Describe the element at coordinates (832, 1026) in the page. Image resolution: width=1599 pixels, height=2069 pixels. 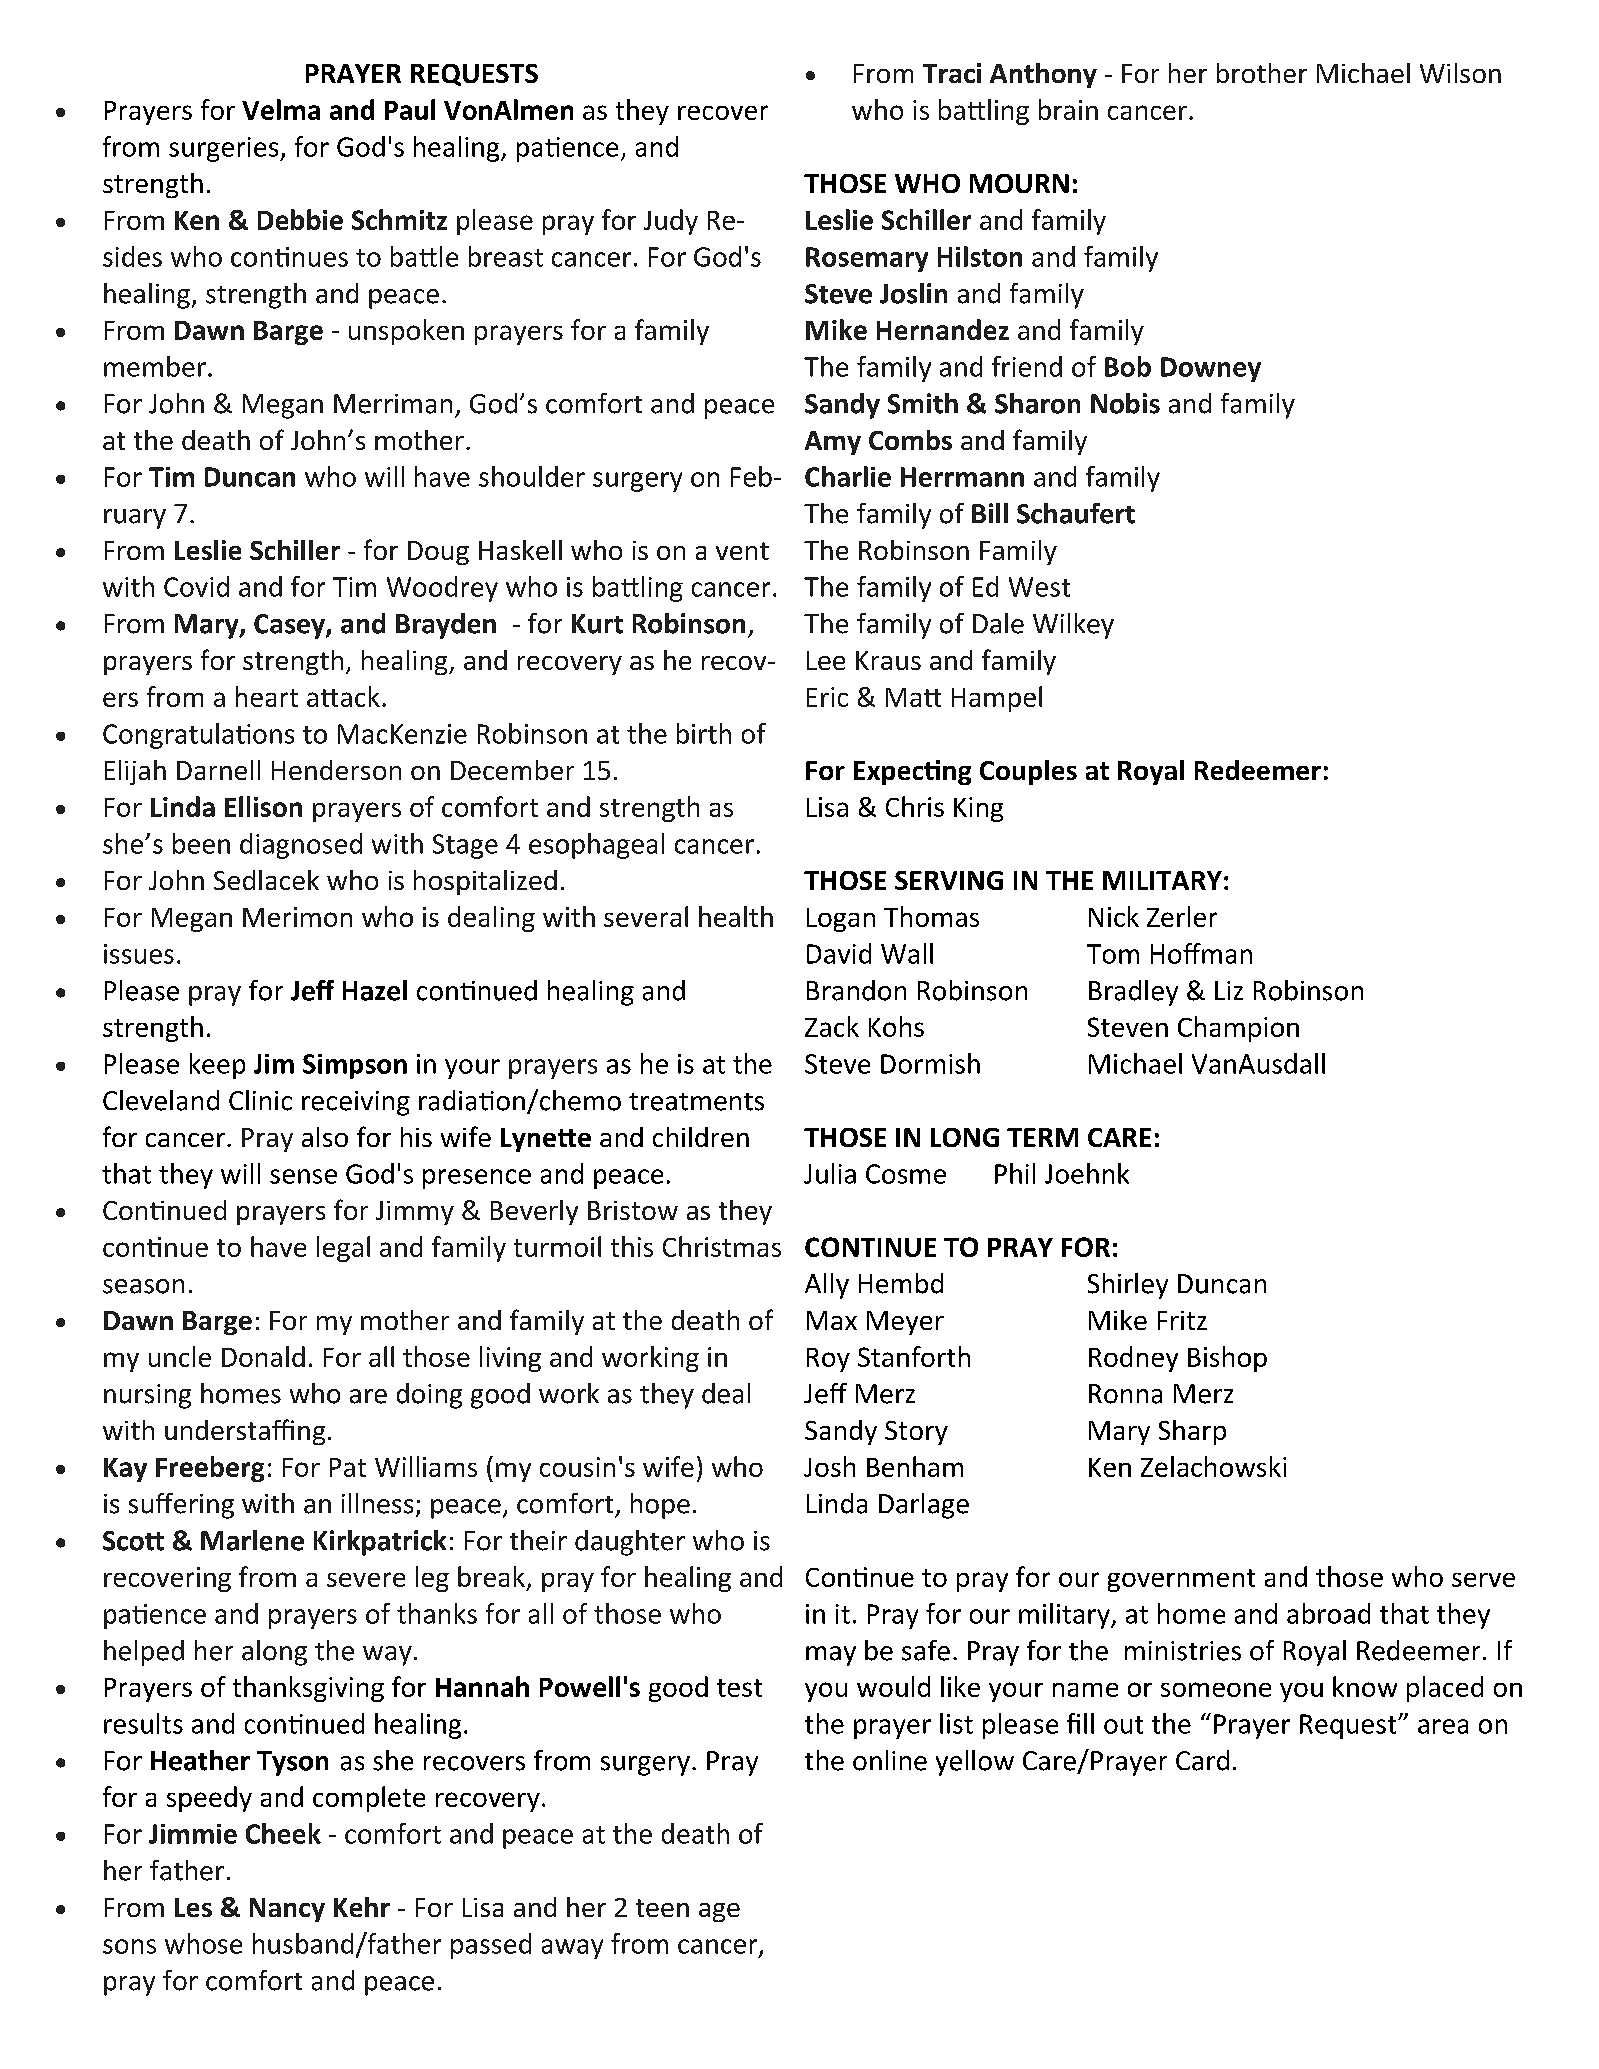
I see `Zack` at that location.
